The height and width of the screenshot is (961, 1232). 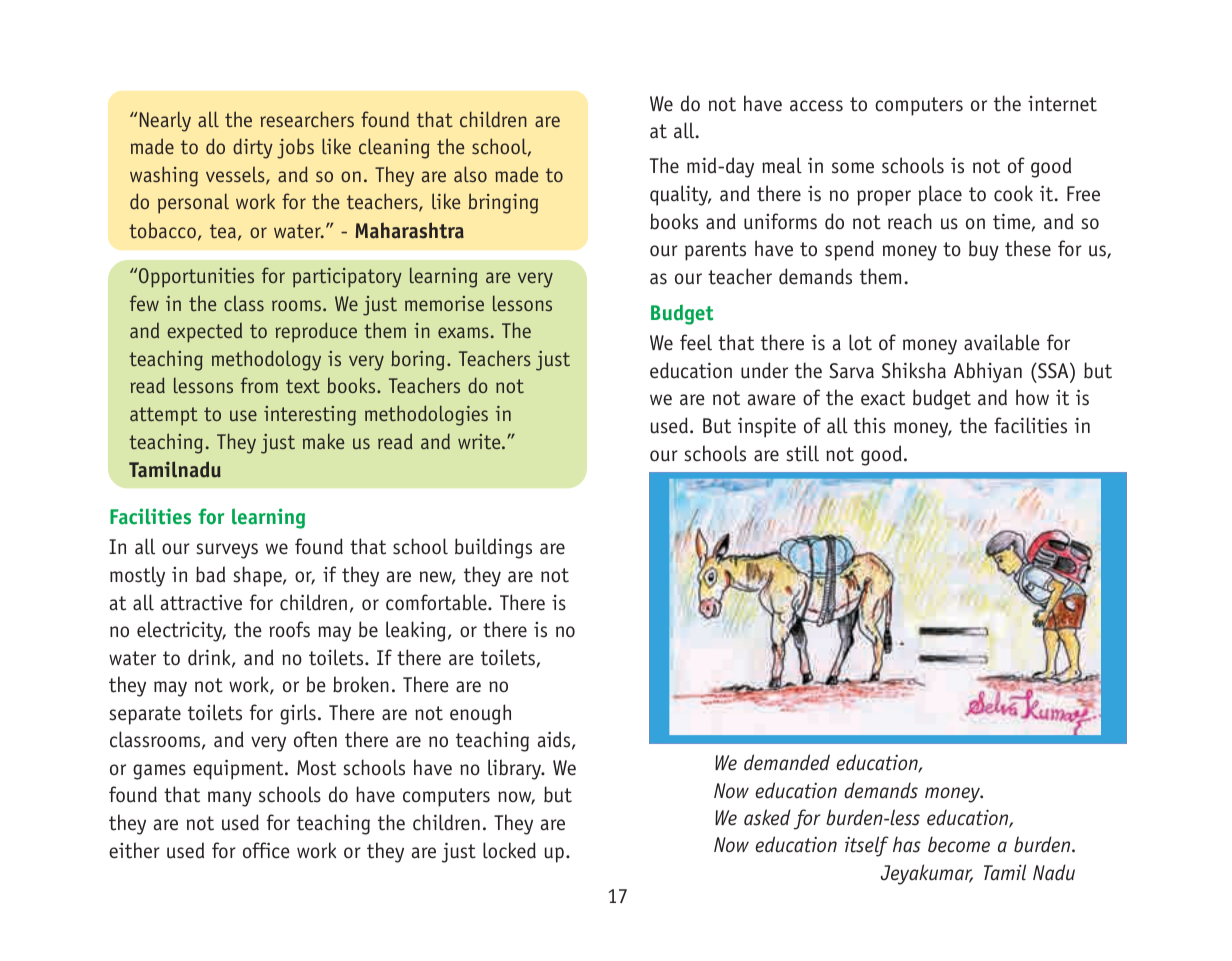 What do you see at coordinates (266, 850) in the screenshot?
I see `office` at bounding box center [266, 850].
